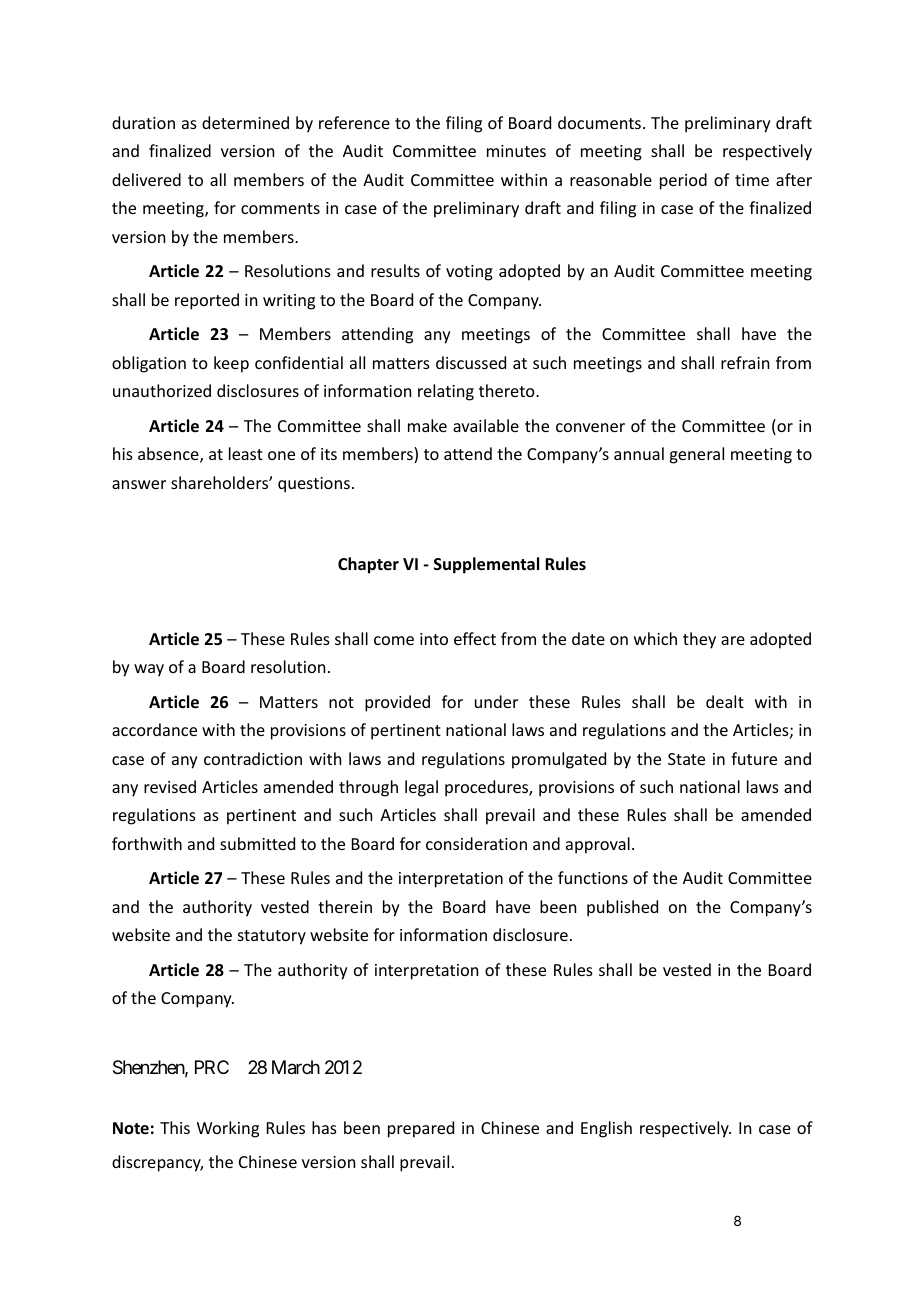 The image size is (924, 1308). Describe the element at coordinates (421, 1129) in the image. I see `prepared` at that location.
